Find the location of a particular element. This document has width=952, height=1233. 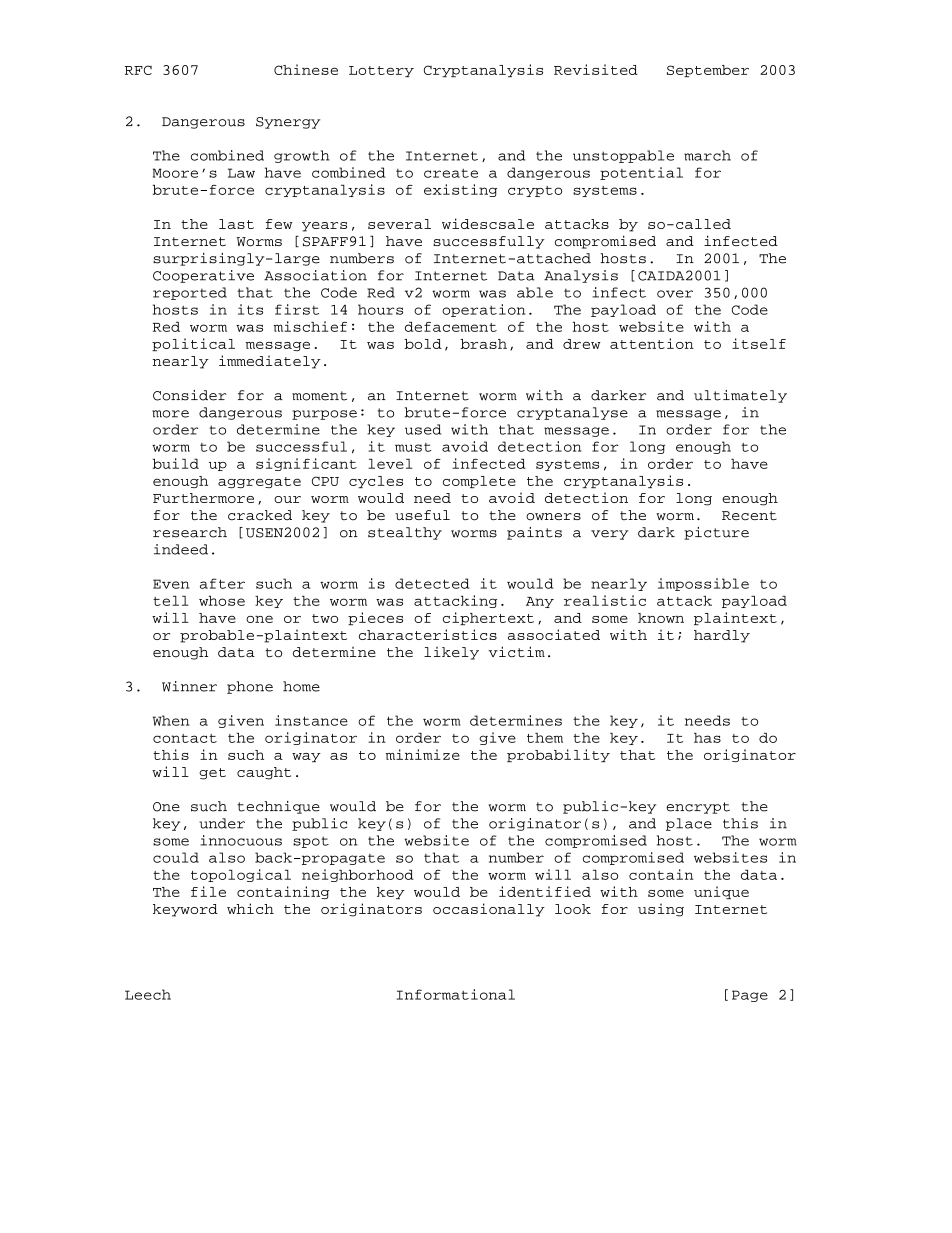

September is located at coordinates (708, 71).
